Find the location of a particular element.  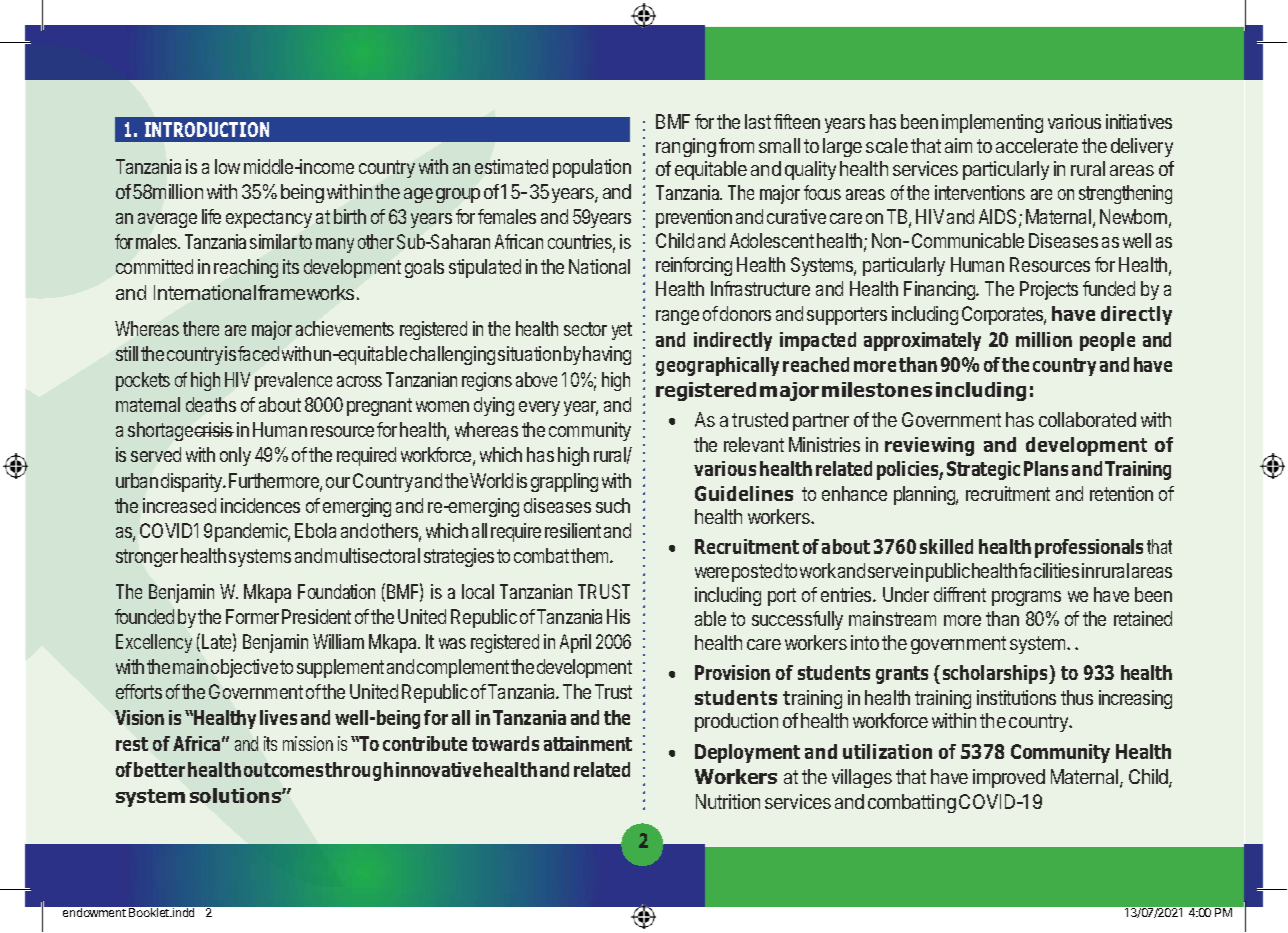

only is located at coordinates (235, 456).
